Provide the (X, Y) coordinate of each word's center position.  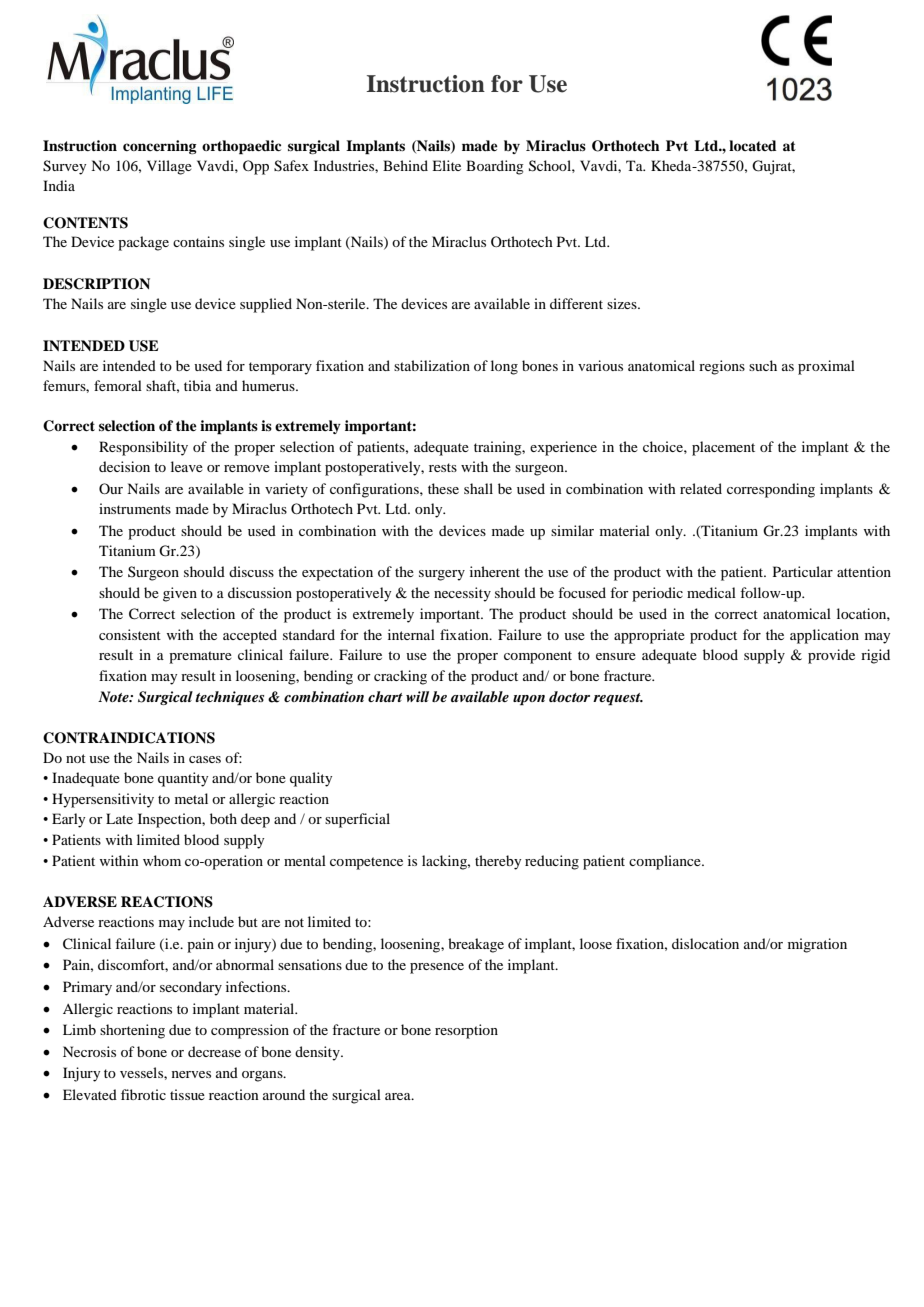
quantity (183, 779)
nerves (191, 1074)
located (753, 145)
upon (529, 700)
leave (187, 466)
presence (437, 968)
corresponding (771, 490)
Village (169, 167)
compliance (666, 862)
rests (443, 467)
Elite (446, 165)
